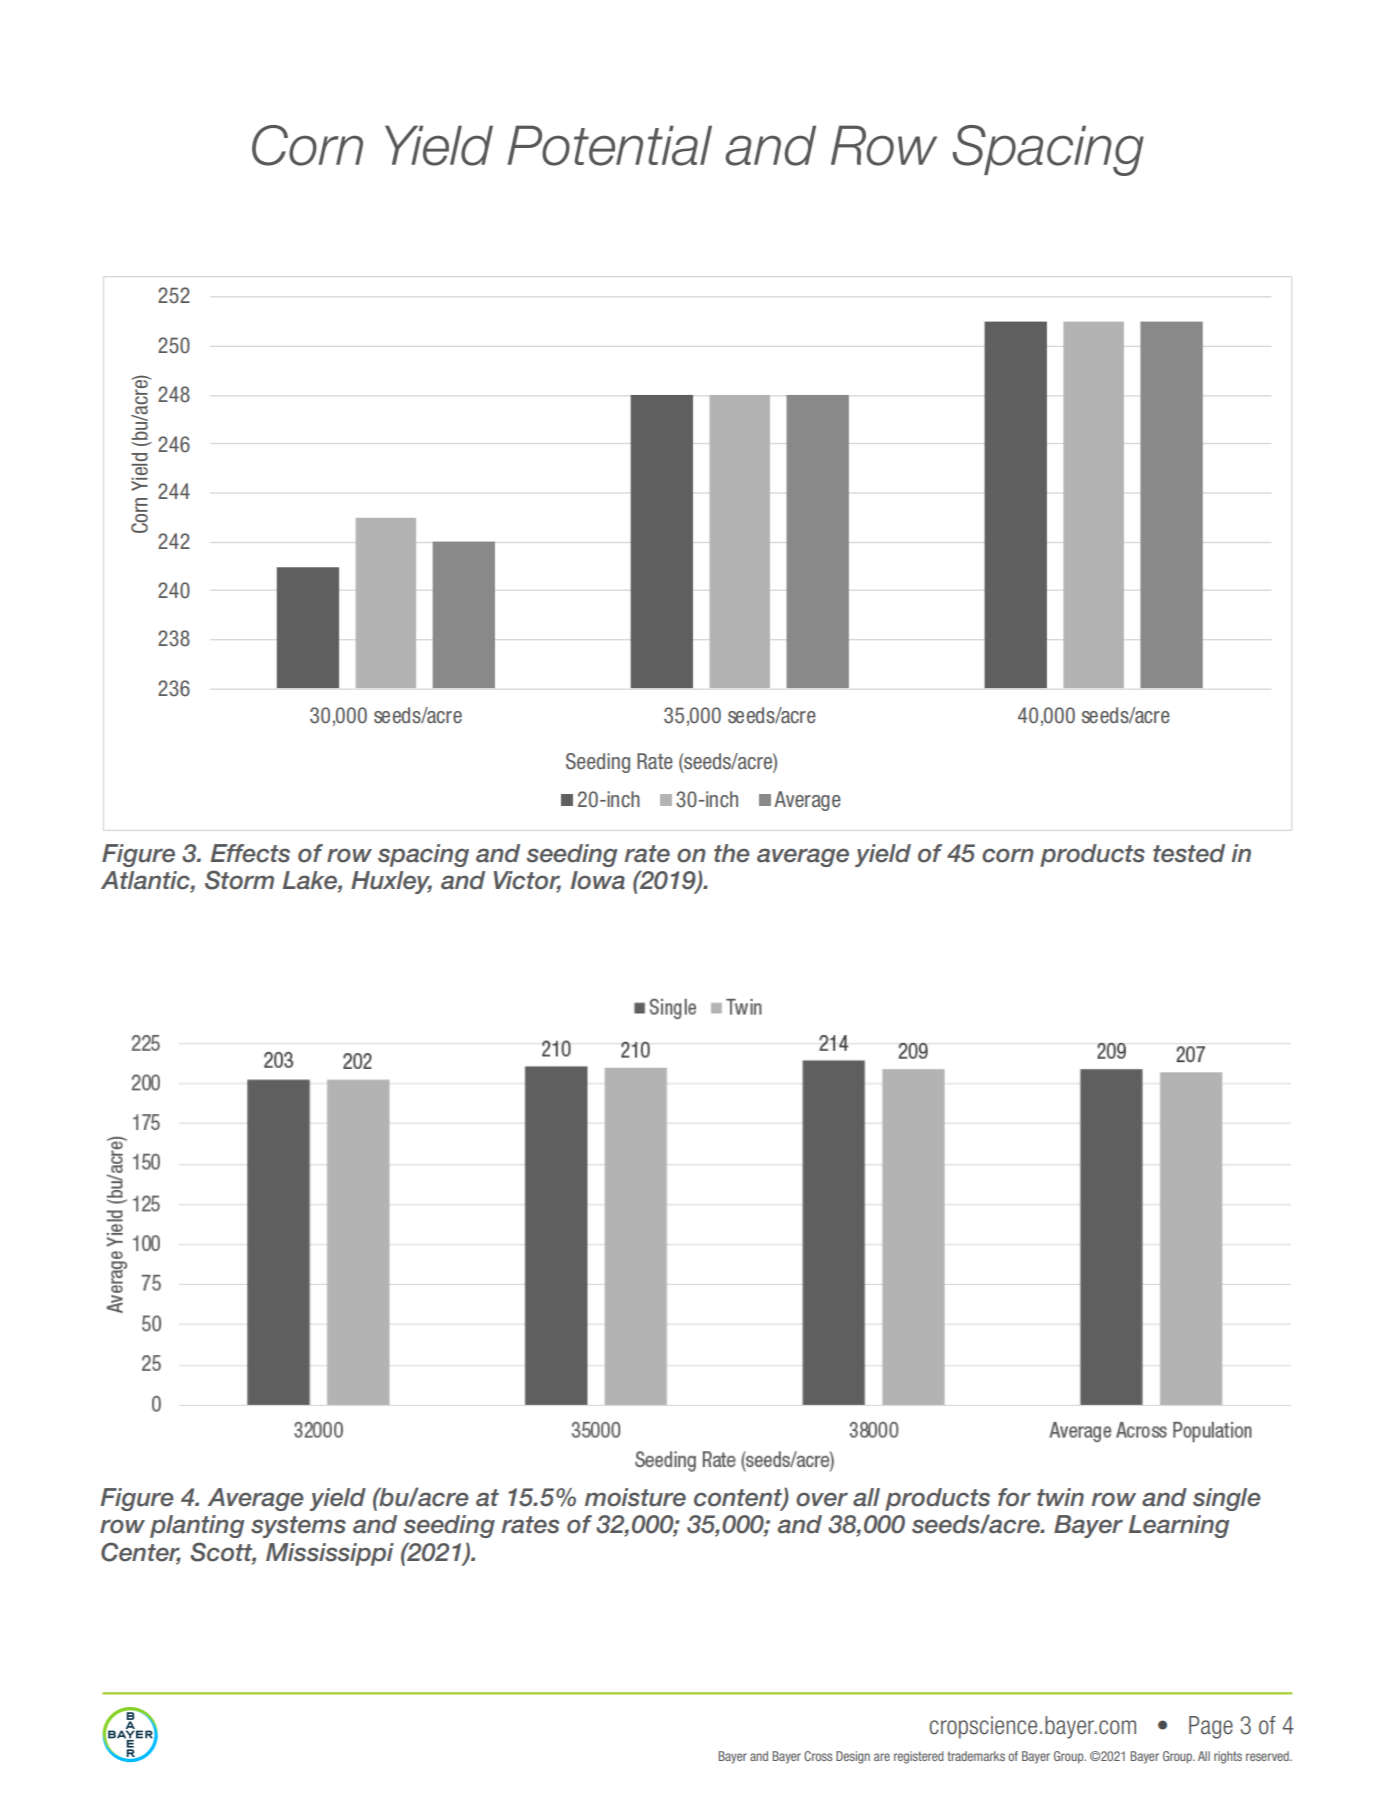 This document has height=1805, width=1395. What do you see at coordinates (527, 881) in the document?
I see `Victor` at bounding box center [527, 881].
